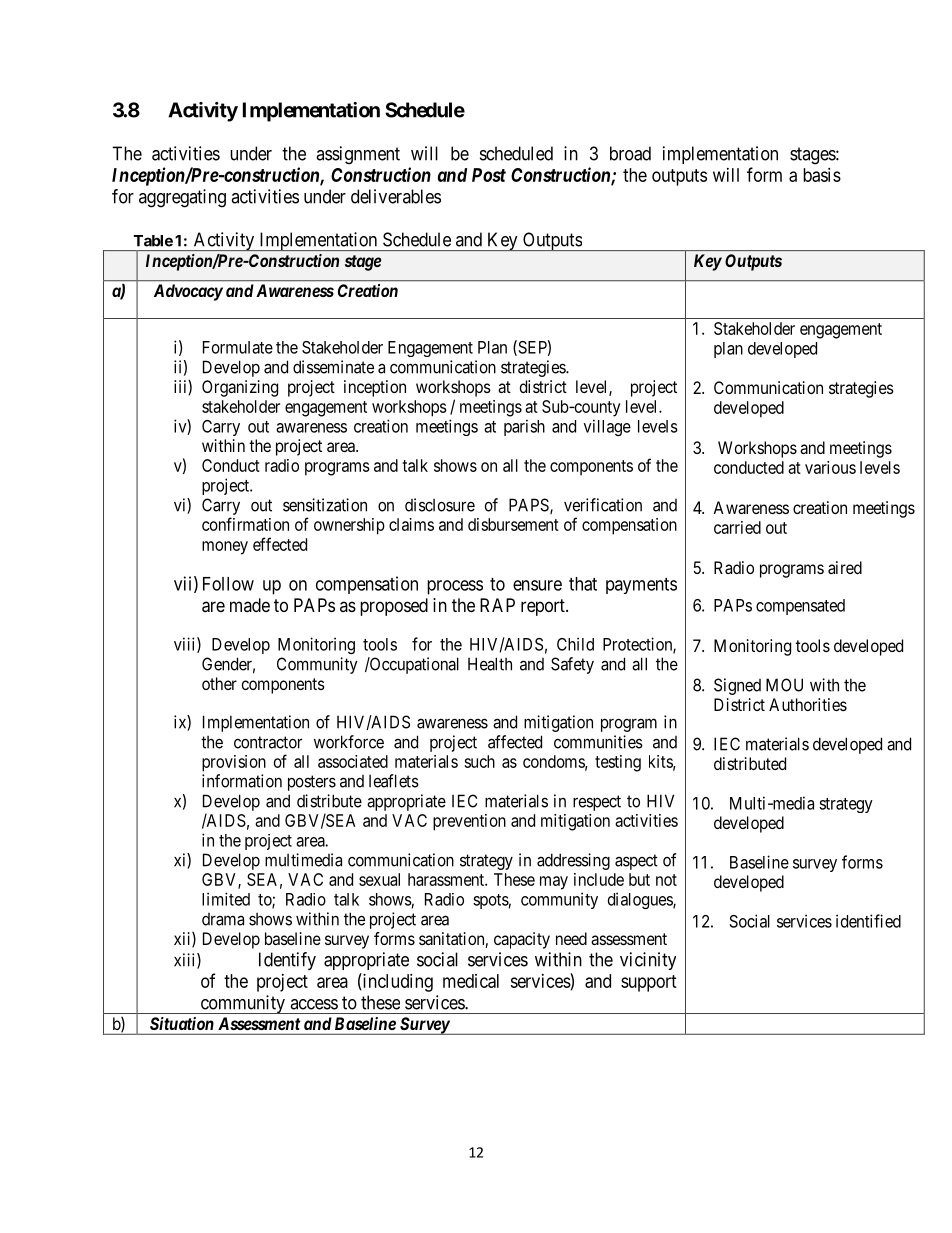  Describe the element at coordinates (822, 175) in the screenshot. I see `basis` at that location.
